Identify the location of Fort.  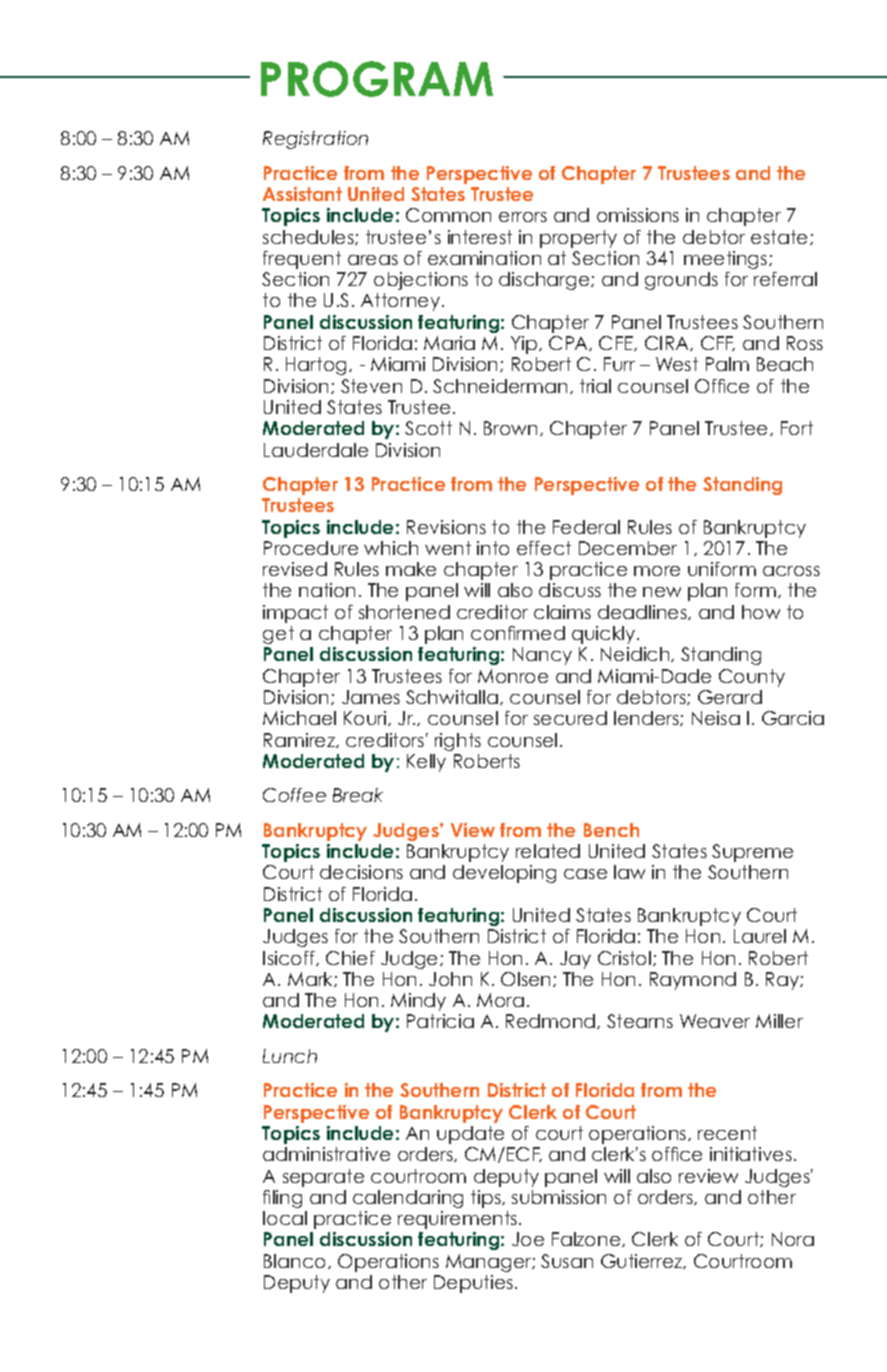
(797, 428).
